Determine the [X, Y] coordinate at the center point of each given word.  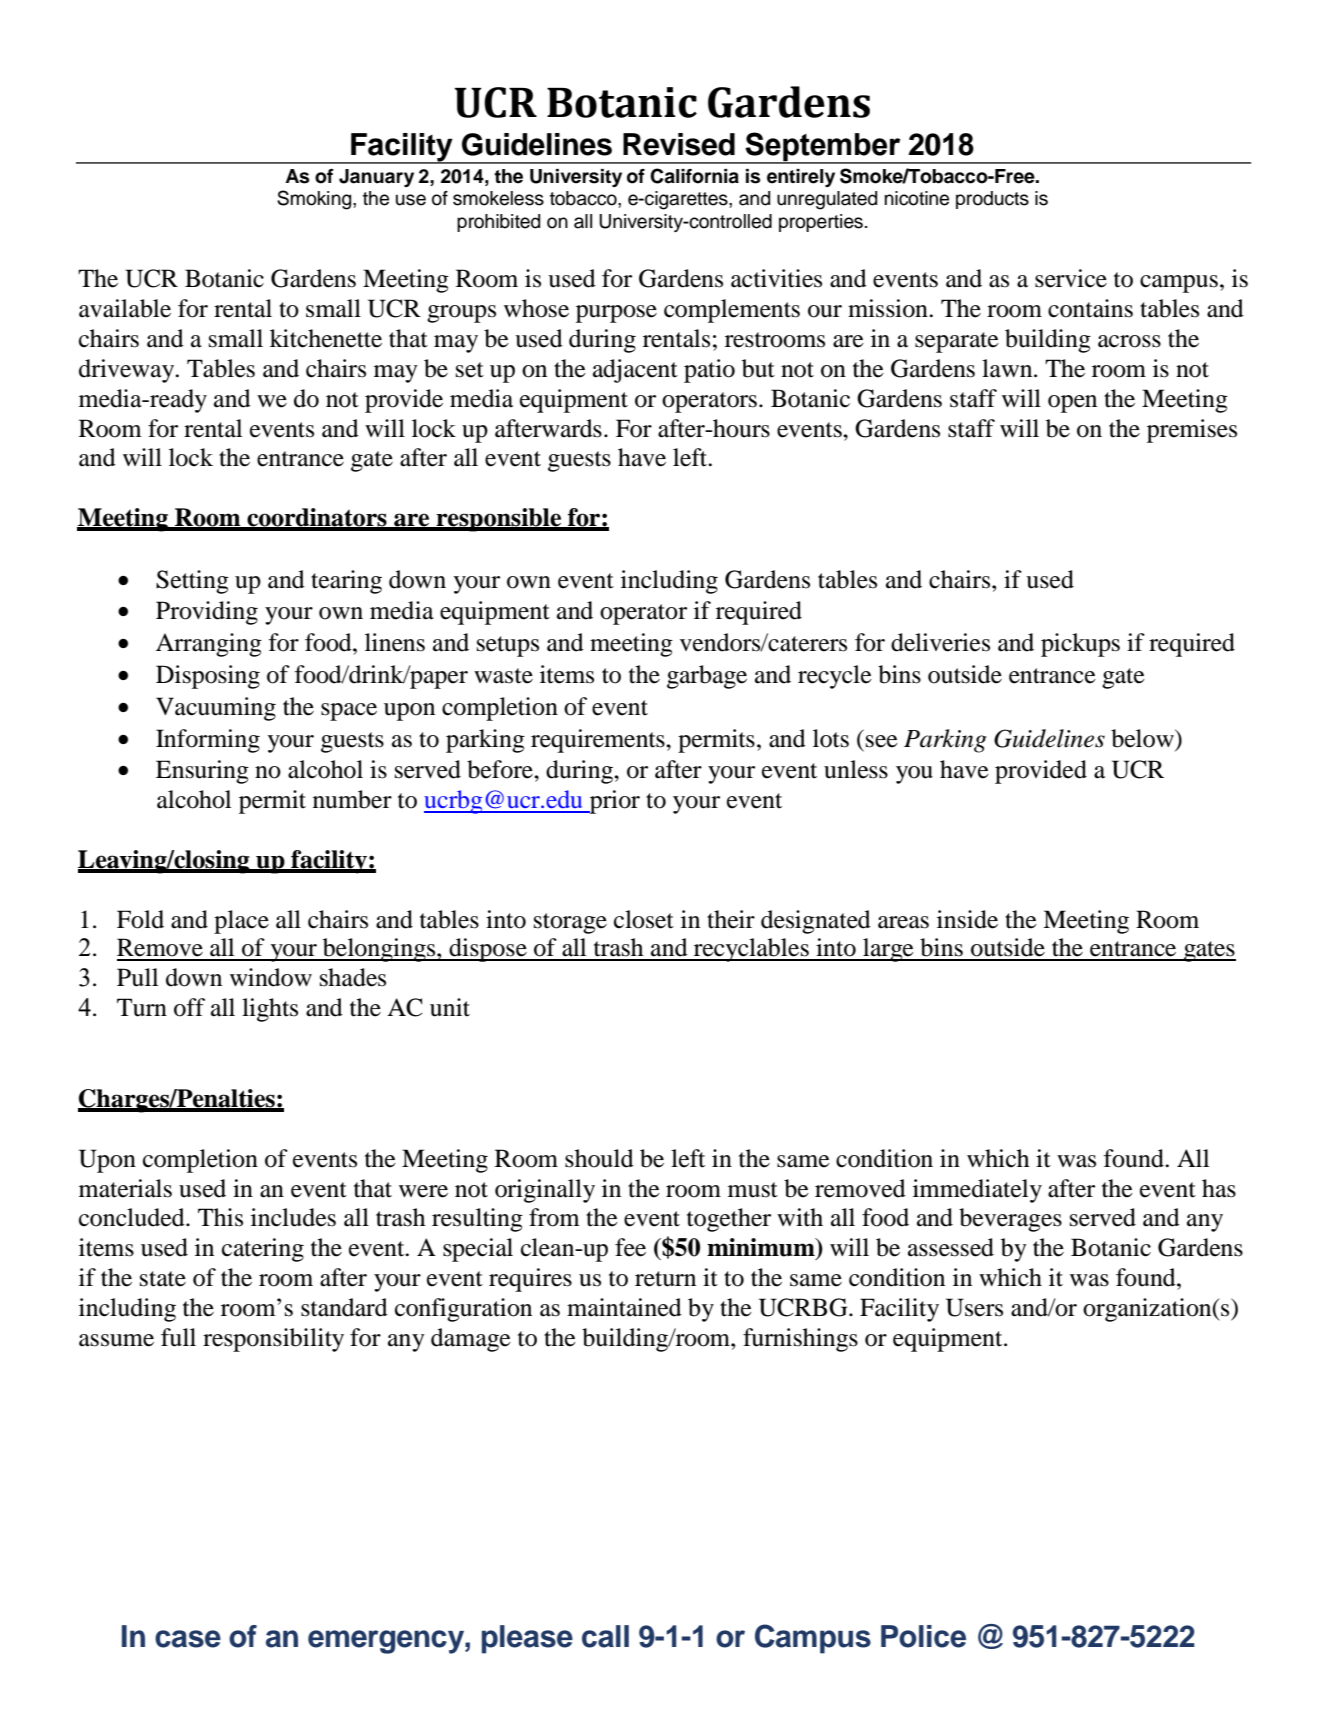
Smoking [315, 200]
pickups [1080, 645]
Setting [192, 582]
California [694, 176]
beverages [1010, 1220]
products [992, 200]
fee [630, 1247]
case [188, 1639]
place [241, 922]
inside [967, 919]
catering [263, 1250]
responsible [499, 520]
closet [644, 919]
